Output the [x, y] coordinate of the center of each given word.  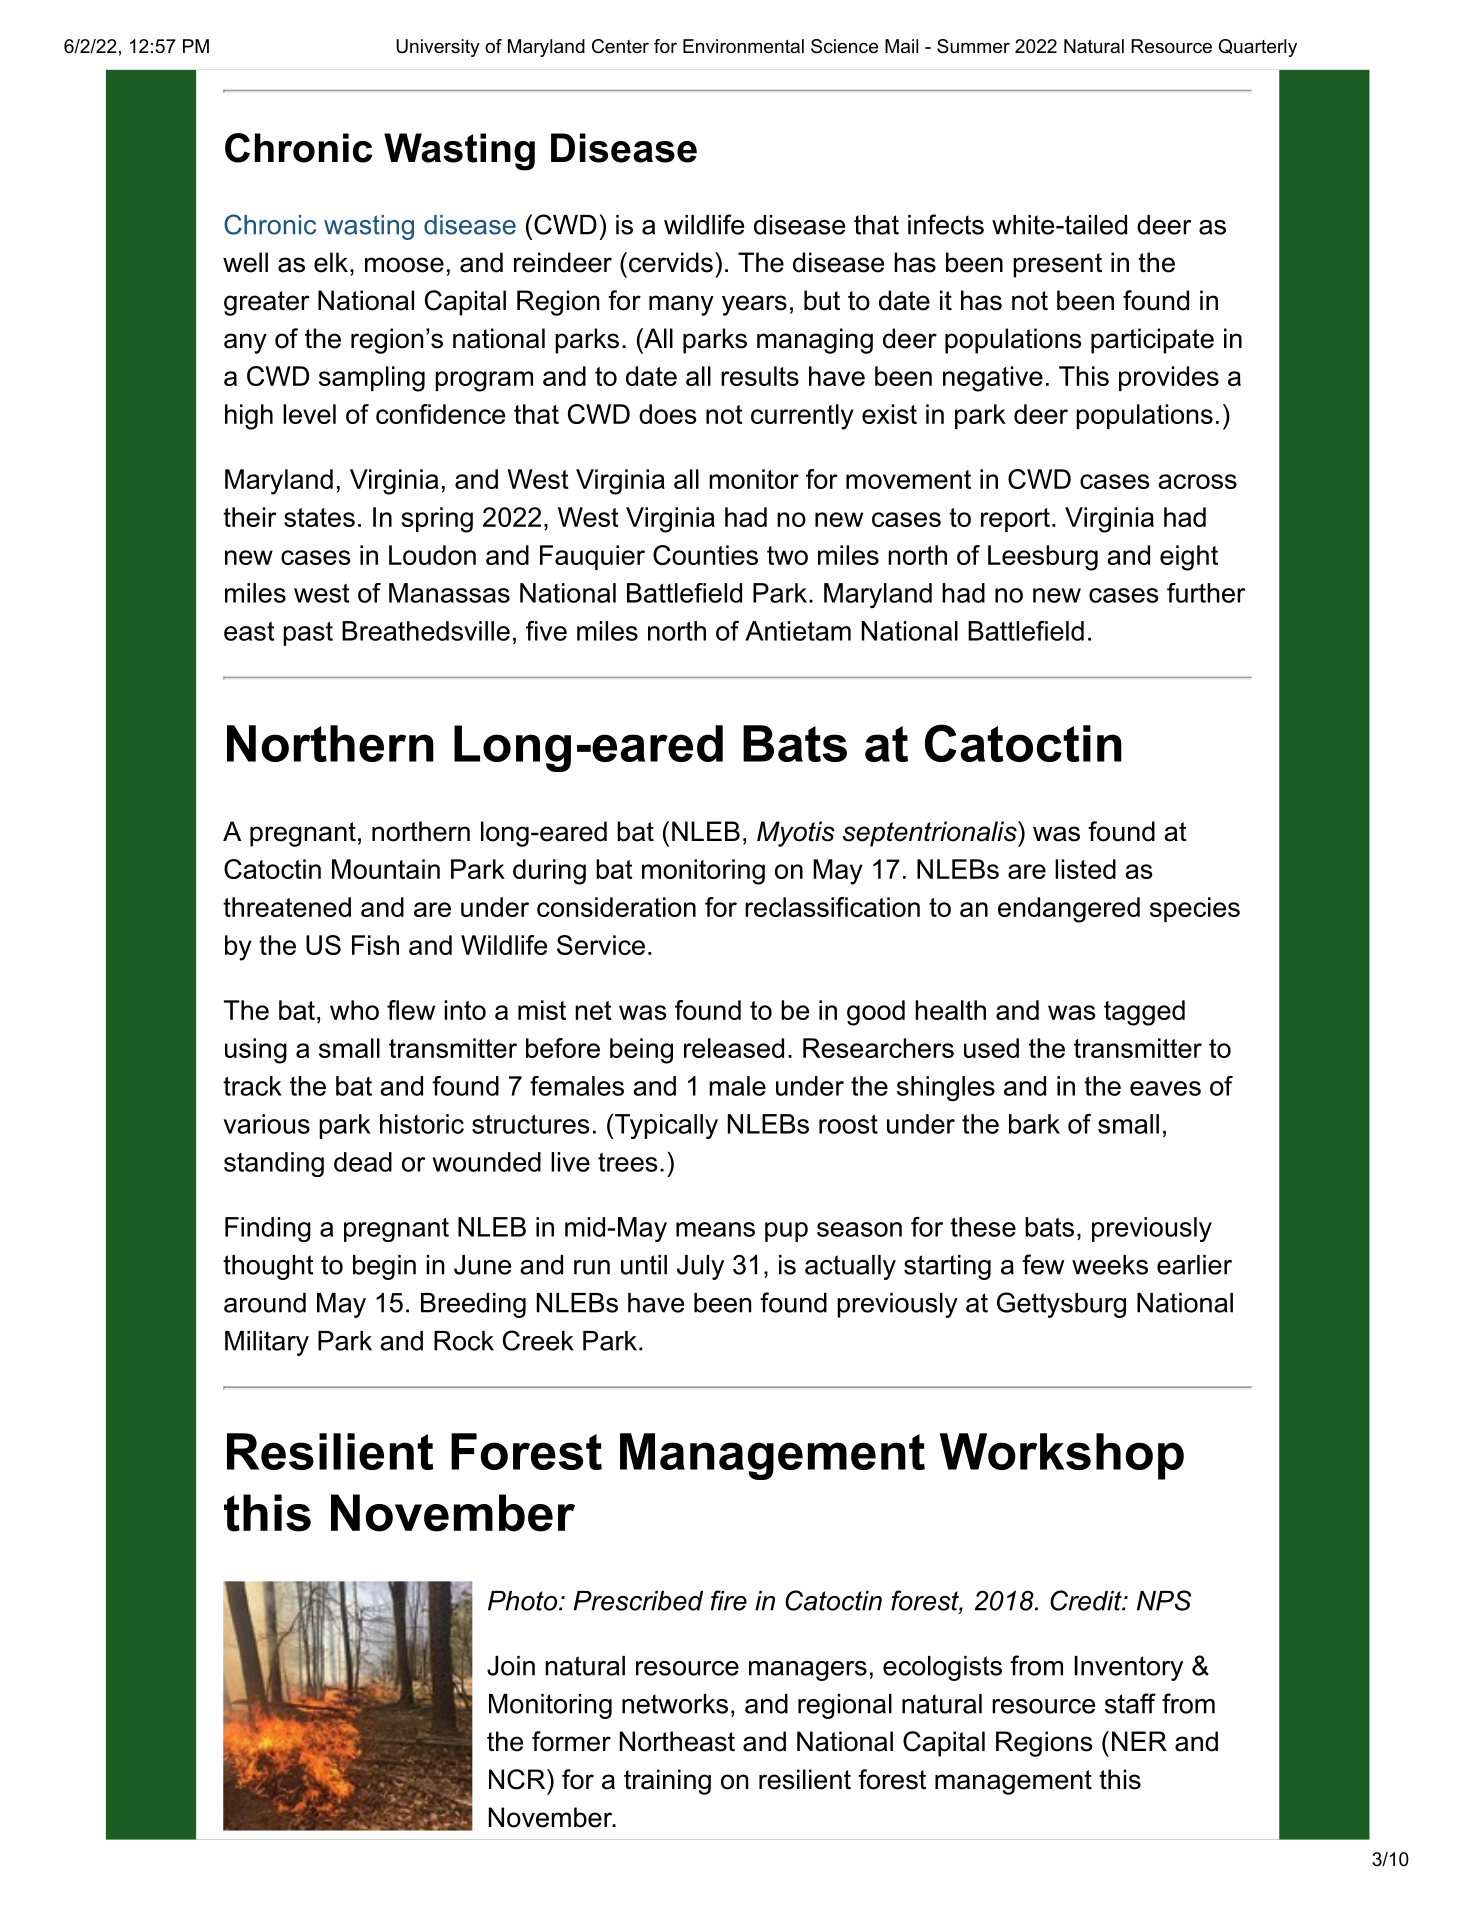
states [319, 517]
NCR [518, 1779]
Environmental [743, 46]
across [1197, 481]
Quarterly [1258, 48]
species [1195, 909]
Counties [705, 555]
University [438, 48]
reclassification [832, 907]
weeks [1110, 1265]
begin [384, 1267]
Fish [375, 945]
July [700, 1267]
